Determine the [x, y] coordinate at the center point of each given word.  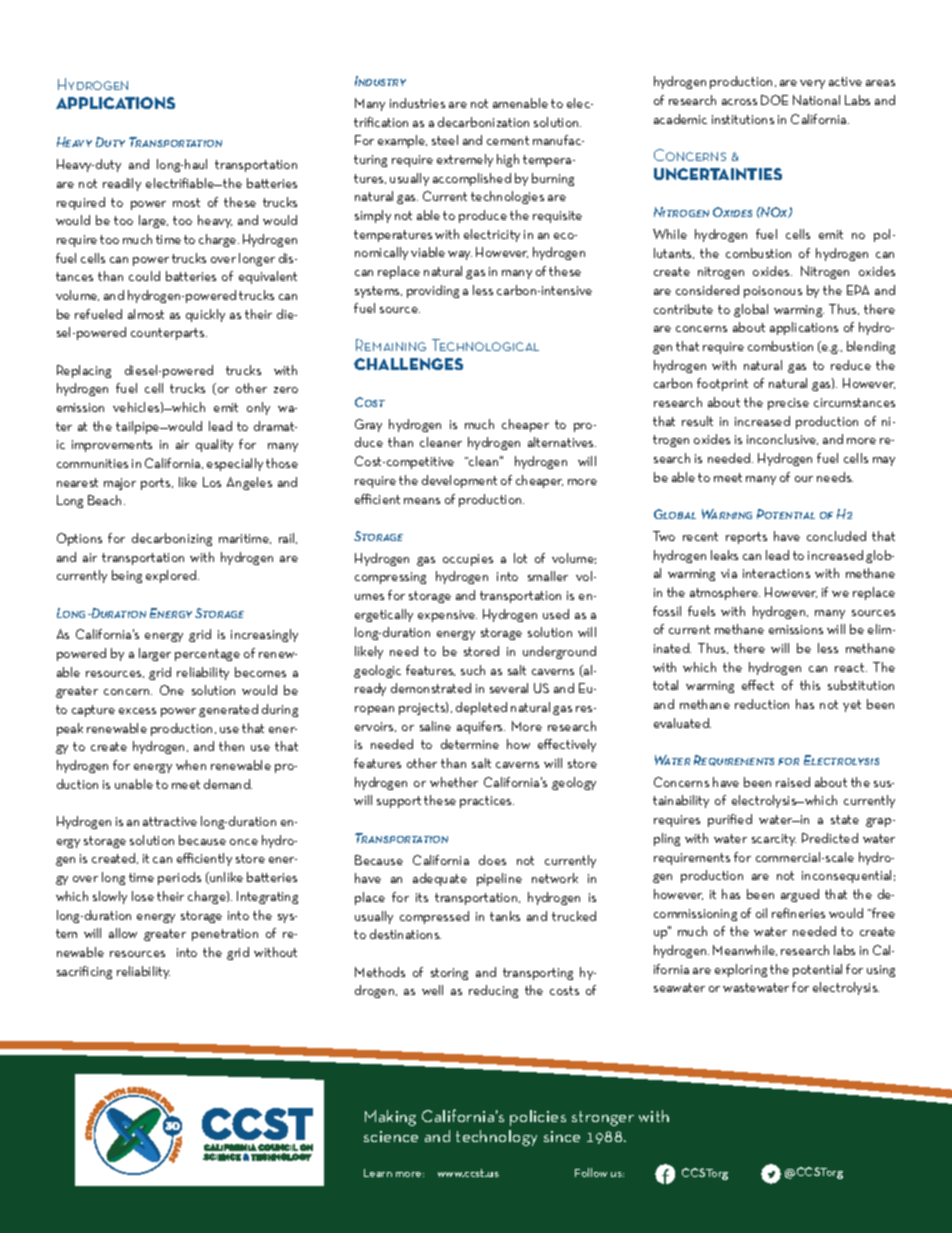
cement [508, 140]
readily [122, 184]
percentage [207, 655]
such [473, 670]
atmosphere [725, 593]
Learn [378, 1173]
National [816, 100]
